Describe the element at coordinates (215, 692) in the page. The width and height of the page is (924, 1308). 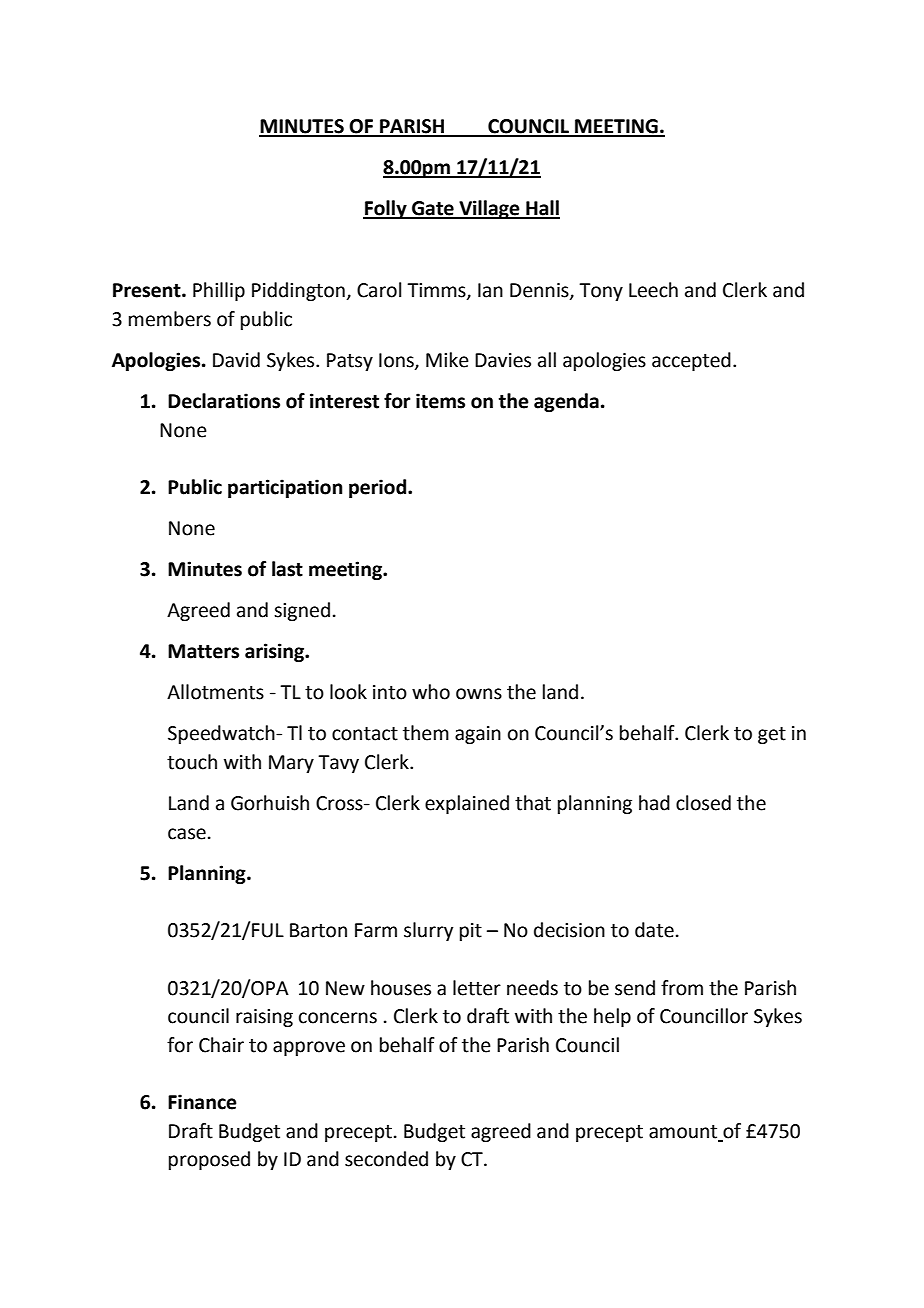
I see `Allotments` at that location.
